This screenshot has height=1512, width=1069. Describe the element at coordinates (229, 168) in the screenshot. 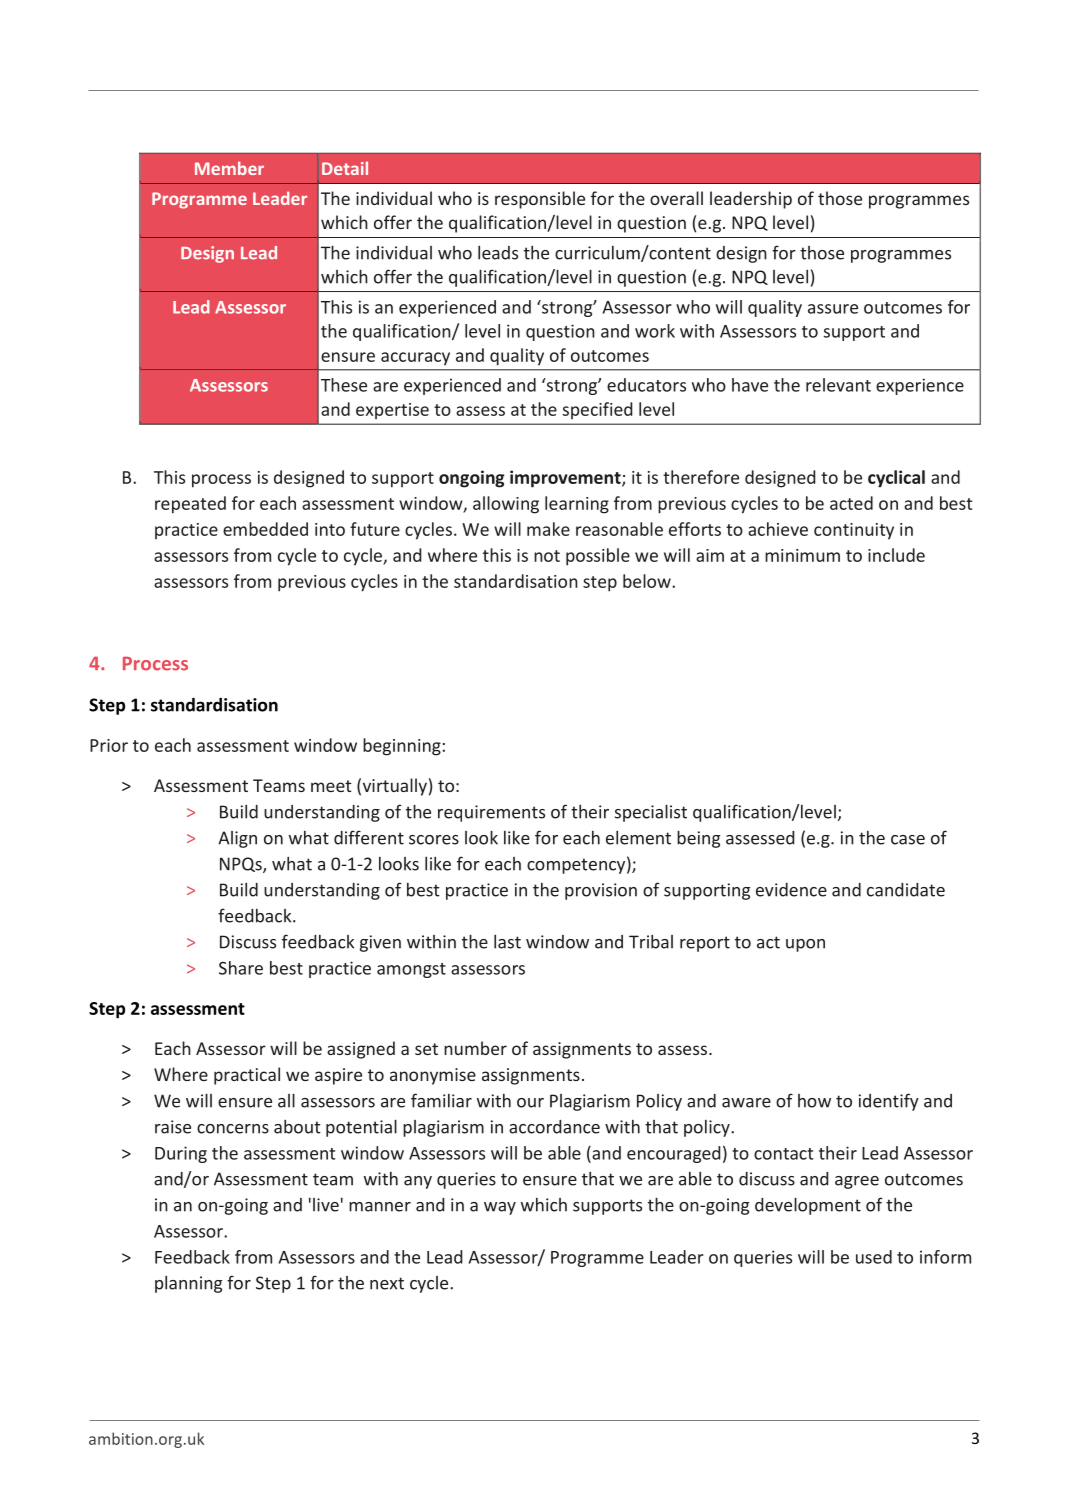

I see `Member` at that location.
